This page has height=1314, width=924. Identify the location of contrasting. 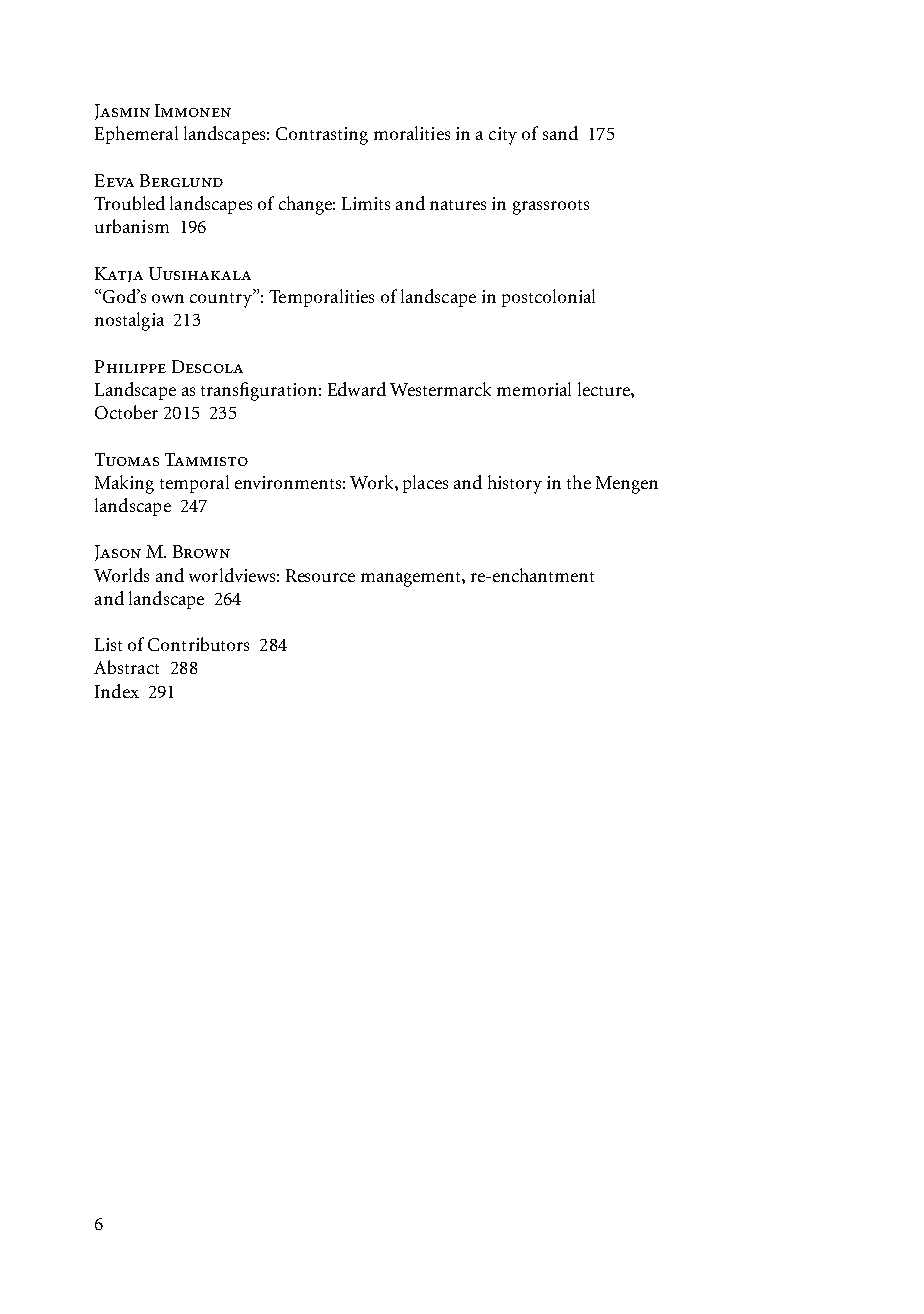
(322, 136).
